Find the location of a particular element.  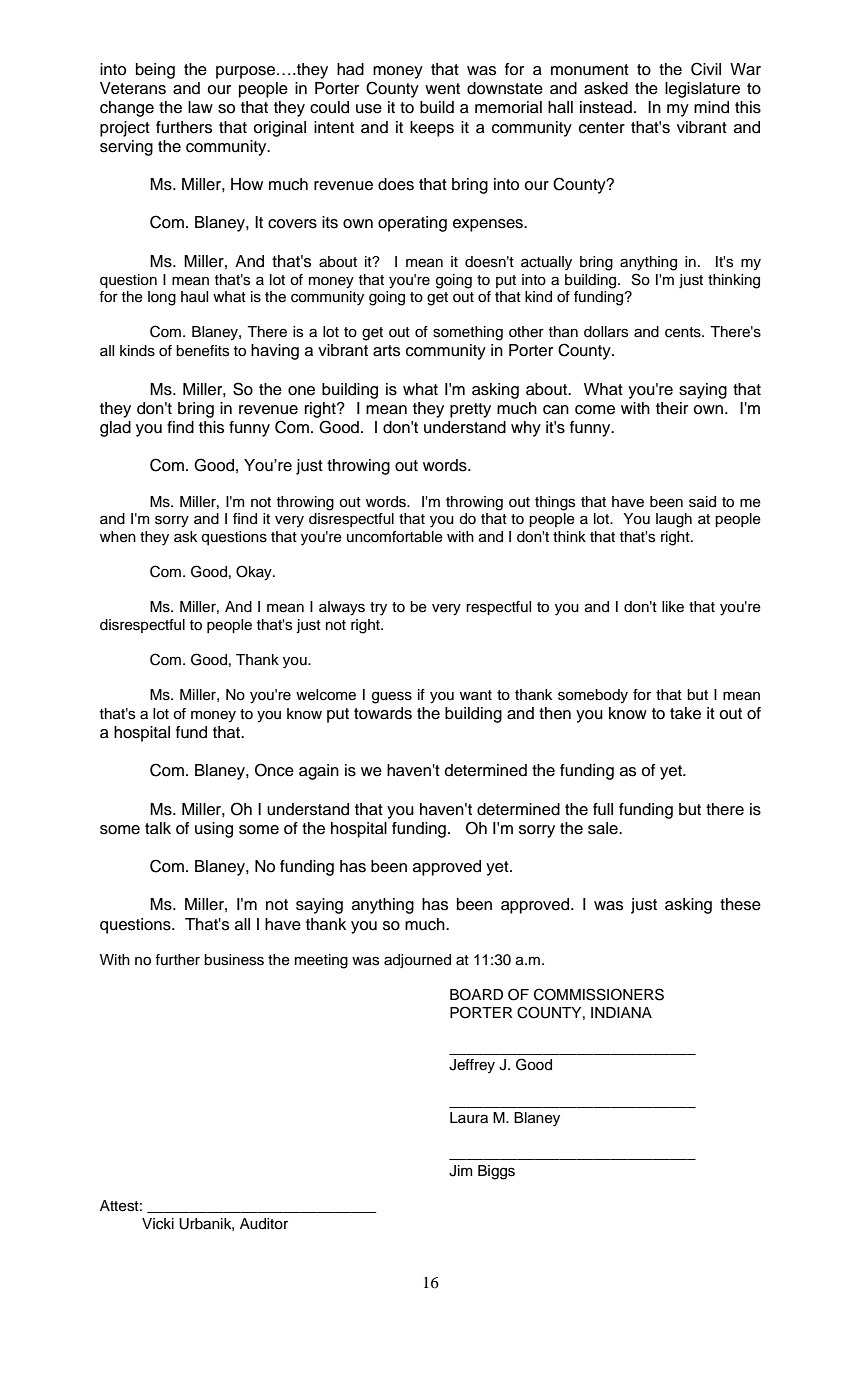

legislature is located at coordinates (702, 90).
